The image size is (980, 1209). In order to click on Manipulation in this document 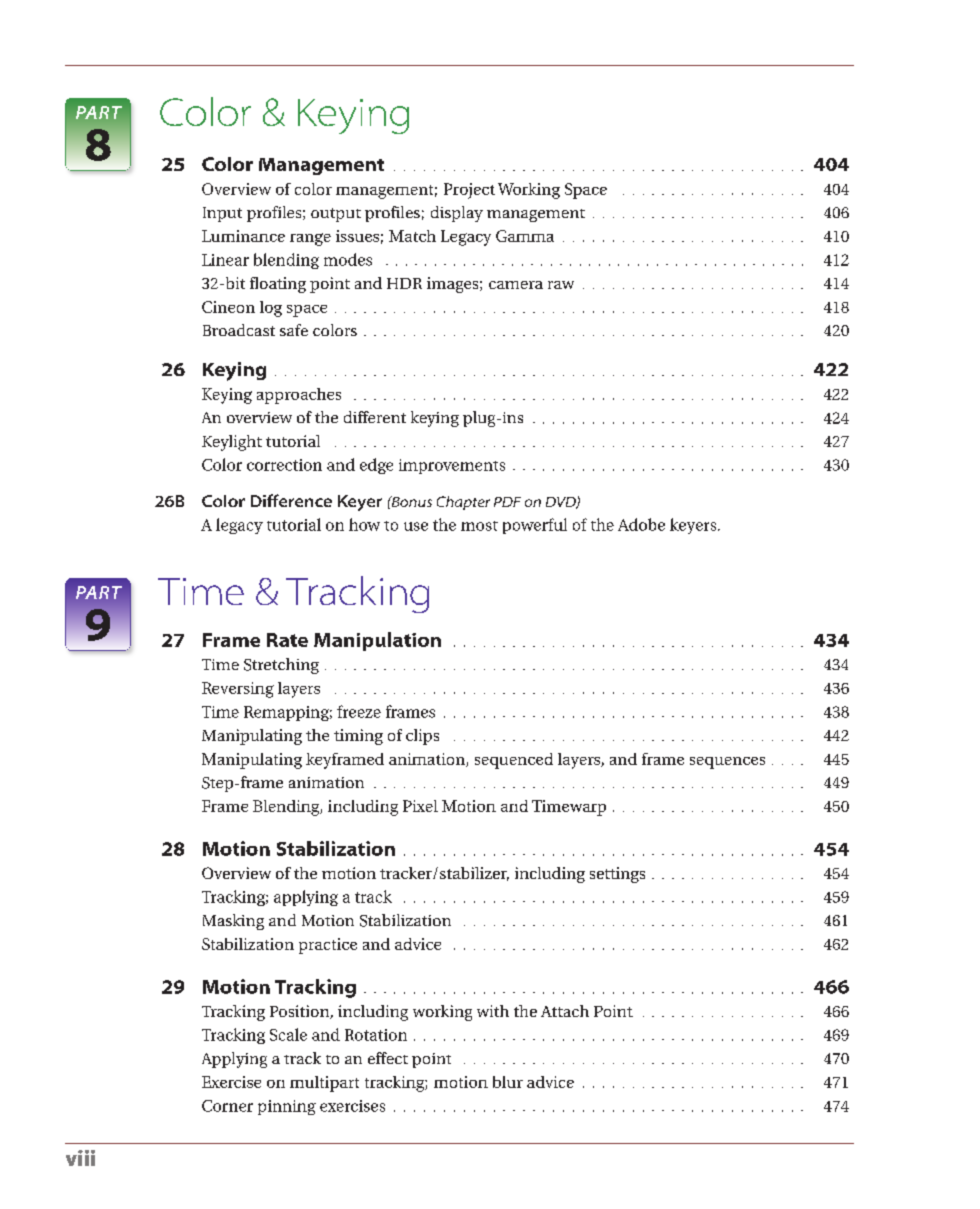, I will do `click(377, 641)`.
